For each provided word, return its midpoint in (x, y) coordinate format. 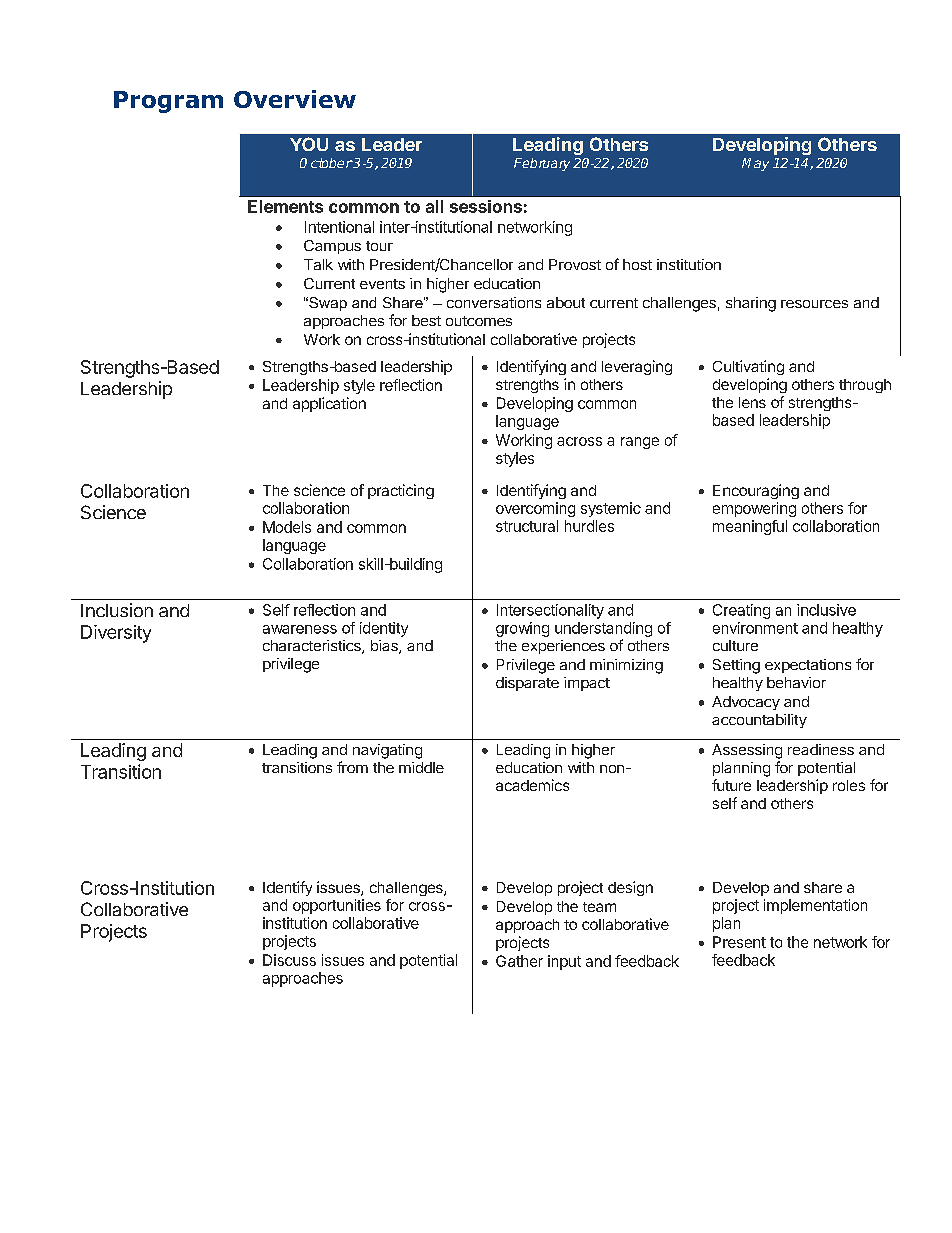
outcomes (479, 321)
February (542, 164)
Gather (519, 961)
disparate (527, 684)
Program (168, 102)
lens (752, 402)
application (329, 404)
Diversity (116, 634)
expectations (808, 666)
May (755, 164)
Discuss (289, 960)
